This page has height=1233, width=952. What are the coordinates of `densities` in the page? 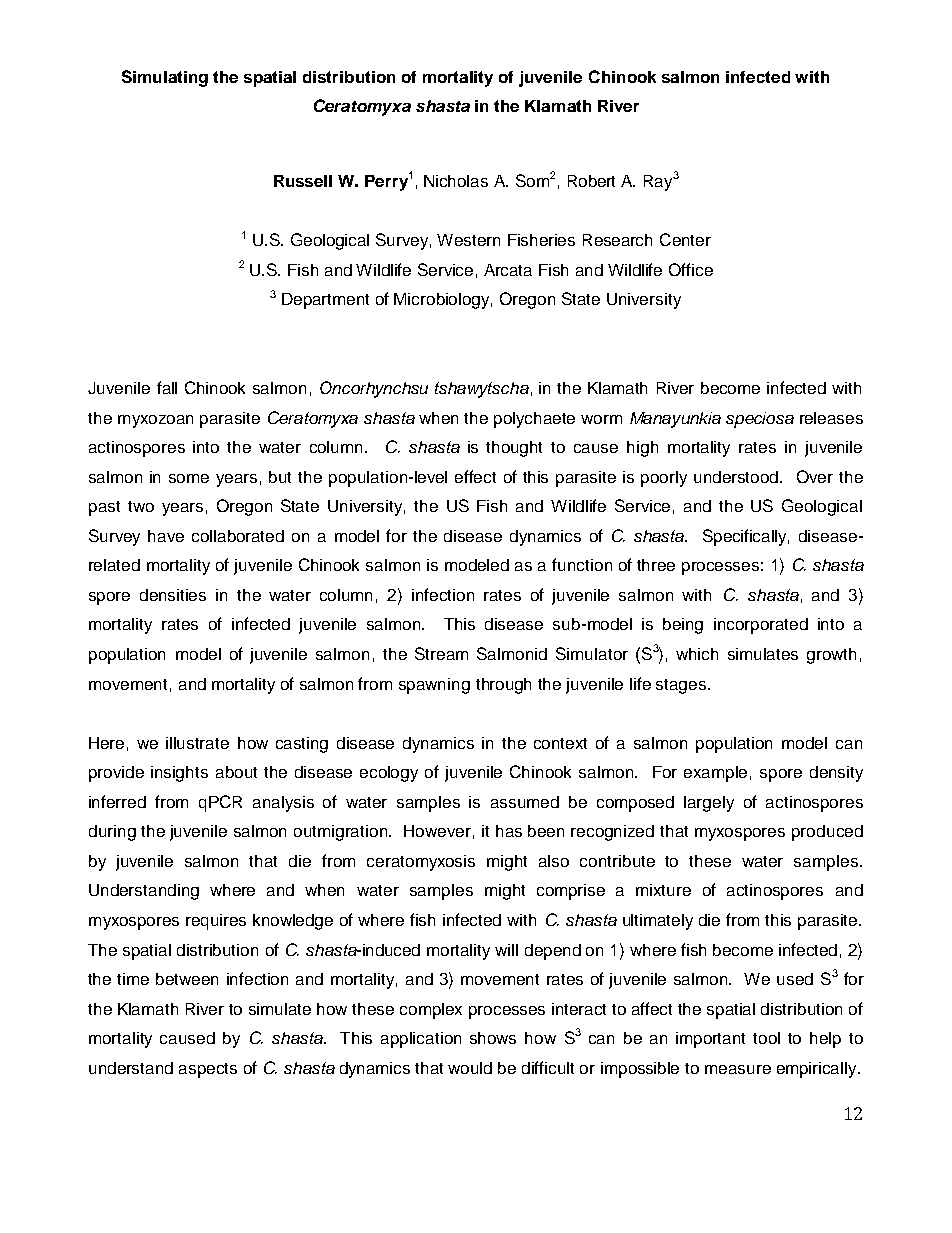 It's located at (173, 595).
